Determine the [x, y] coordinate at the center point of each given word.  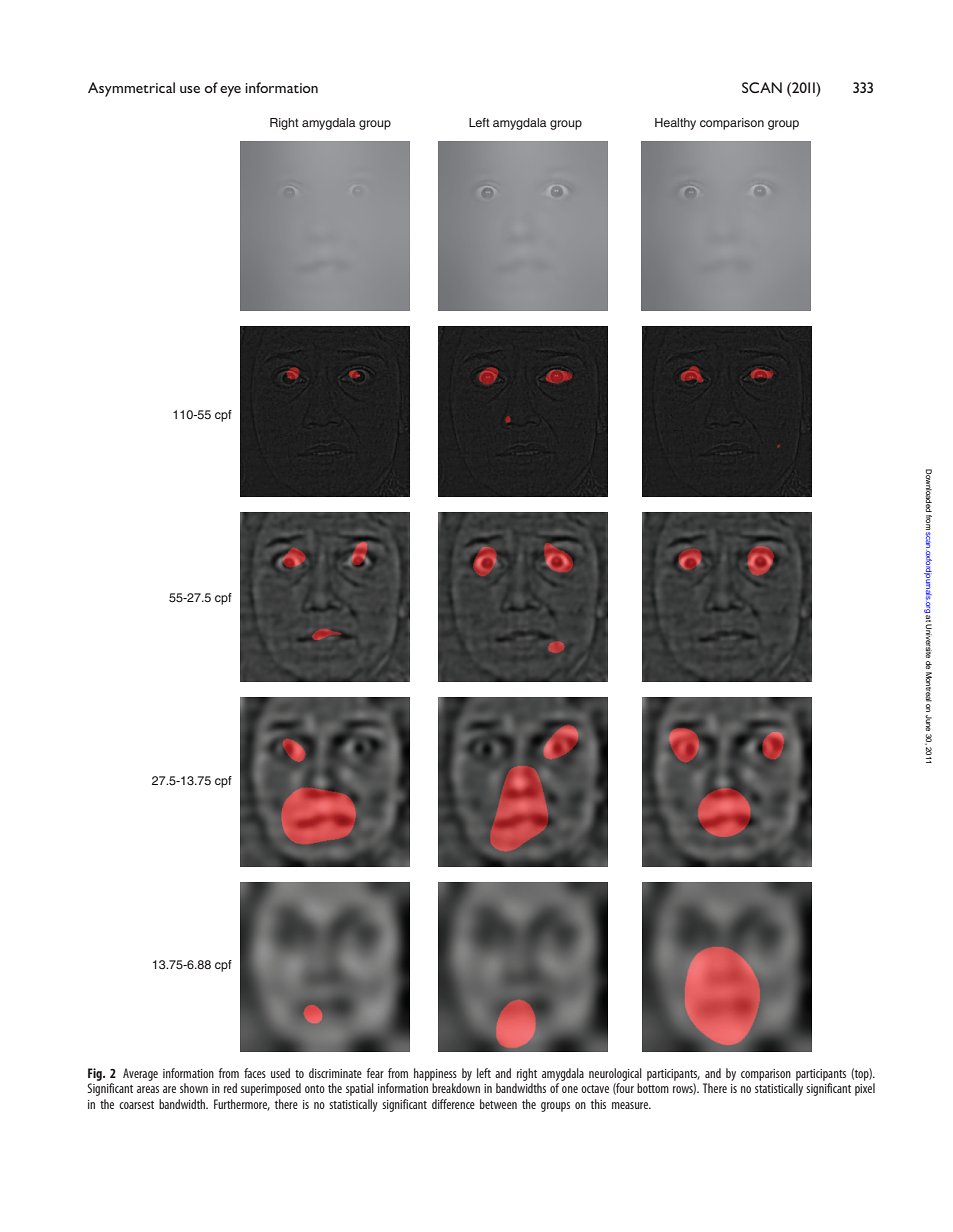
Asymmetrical [131, 89]
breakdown [456, 1088]
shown [194, 1088]
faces [255, 1073]
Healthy [675, 124]
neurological [615, 1074]
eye [230, 91]
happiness [435, 1074]
